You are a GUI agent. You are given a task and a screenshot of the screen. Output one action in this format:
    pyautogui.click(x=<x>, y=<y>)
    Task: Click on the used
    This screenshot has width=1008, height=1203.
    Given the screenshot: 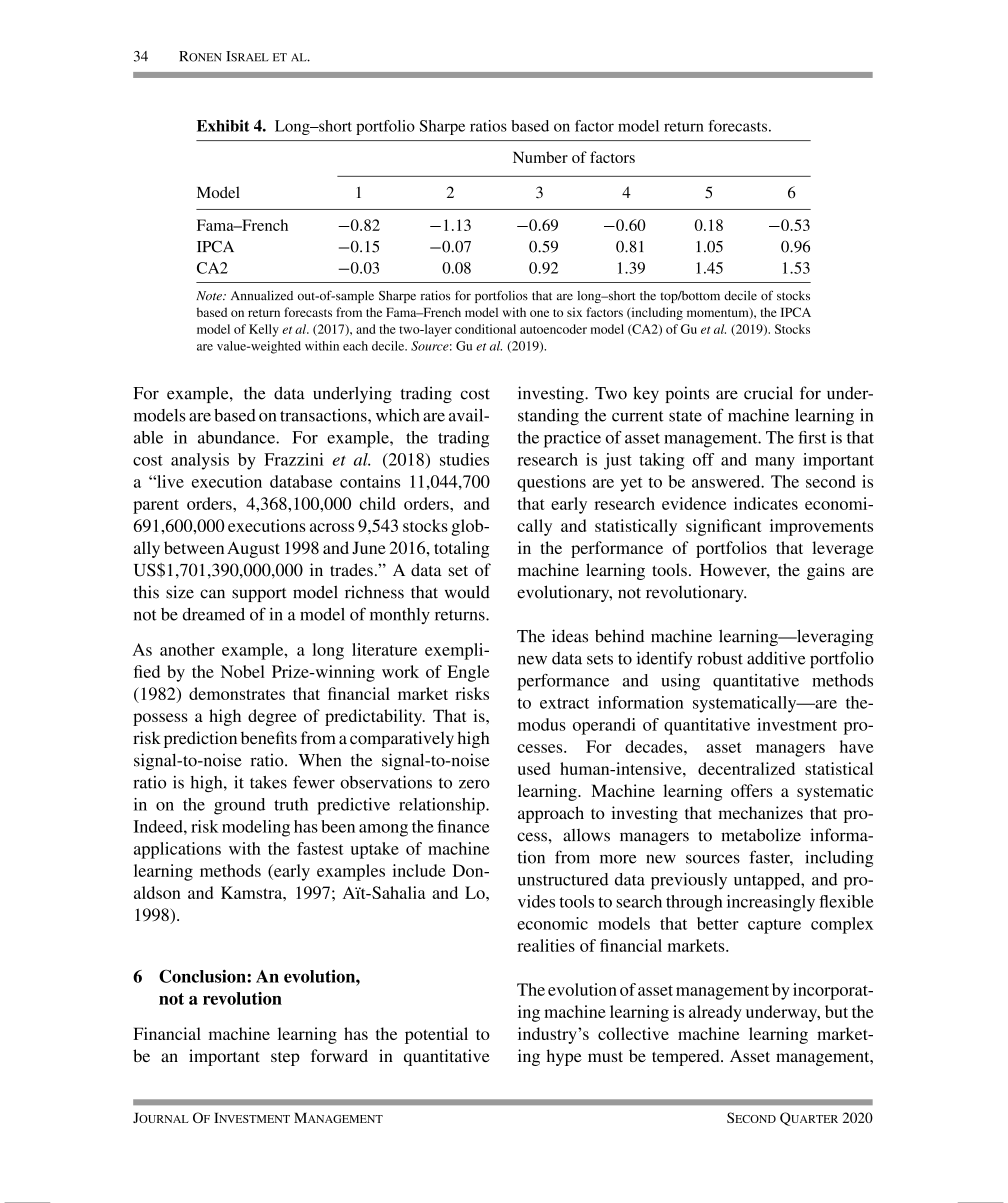 What is the action you would take?
    pyautogui.click(x=534, y=768)
